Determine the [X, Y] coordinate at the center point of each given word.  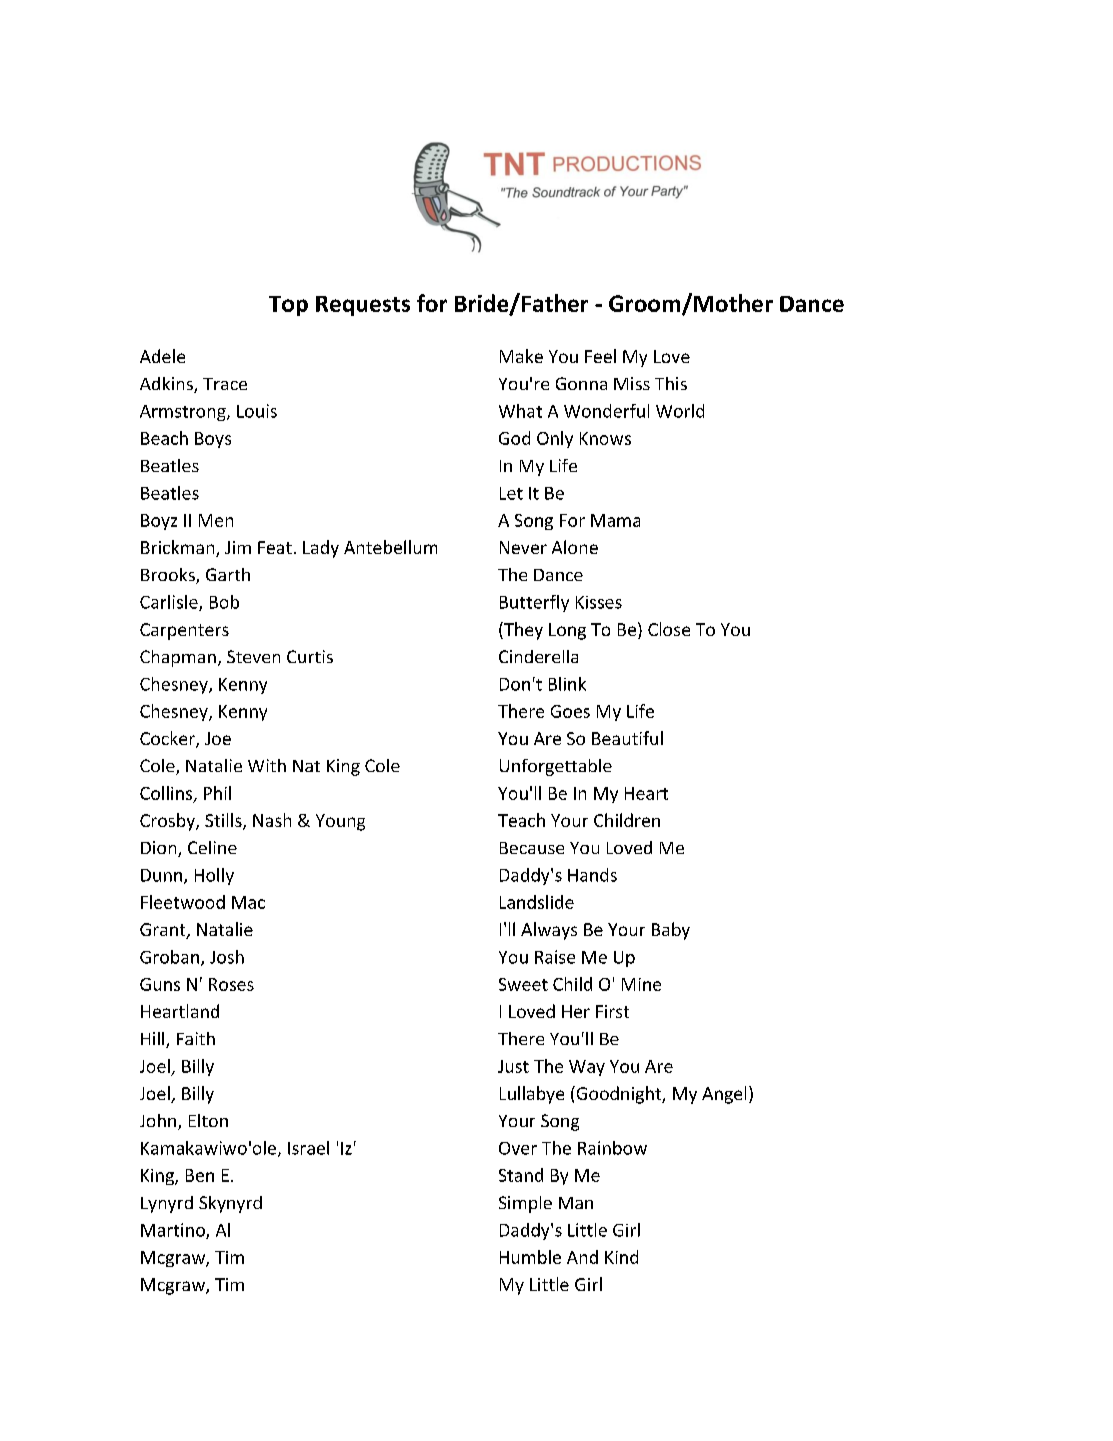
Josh [227, 957]
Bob [224, 602]
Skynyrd [230, 1204]
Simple [525, 1204]
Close [669, 629]
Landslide [537, 902]
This [671, 383]
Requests [363, 306]
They [522, 631]
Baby [671, 931]
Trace [225, 384]
